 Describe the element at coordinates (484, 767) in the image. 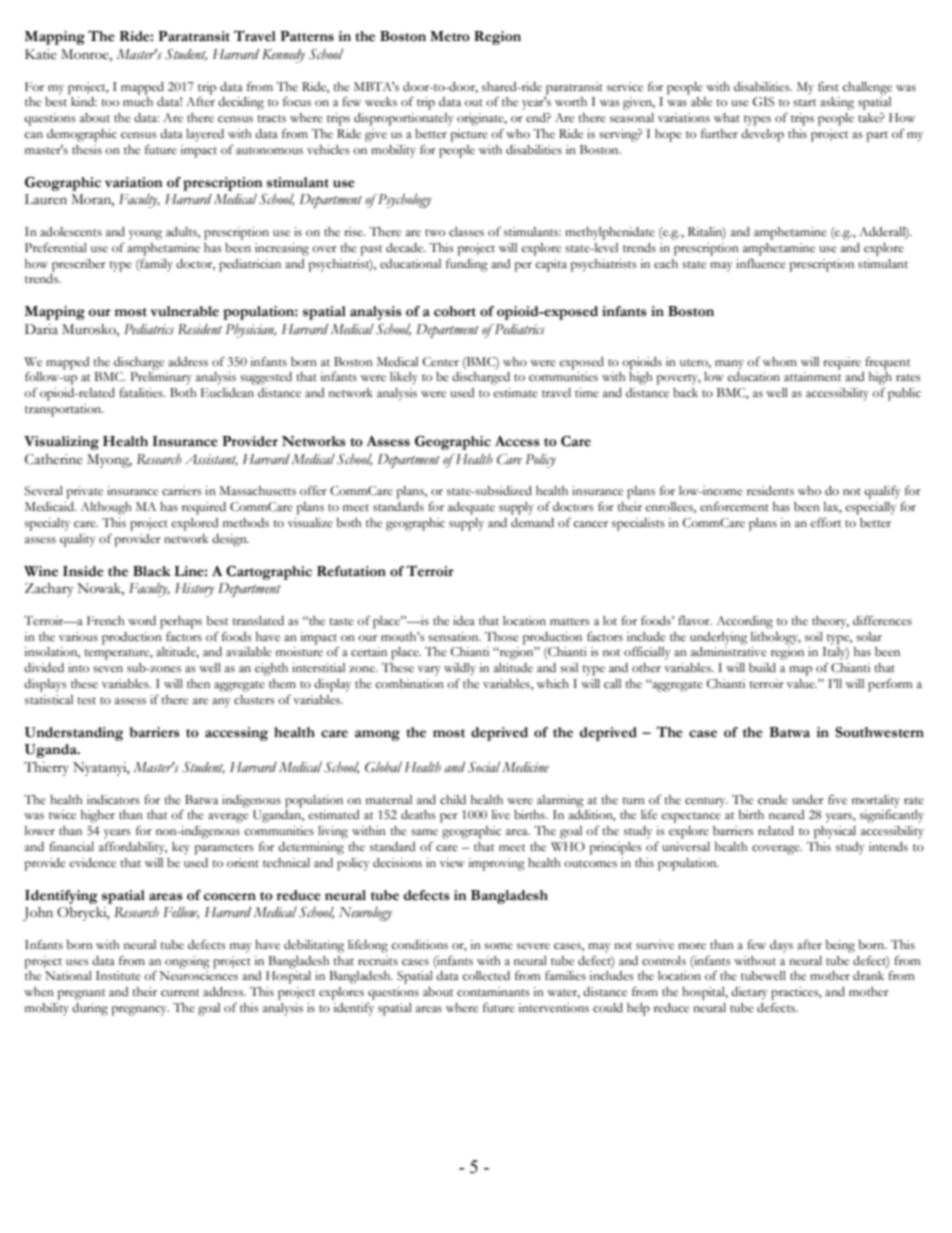

I see `Social` at that location.
